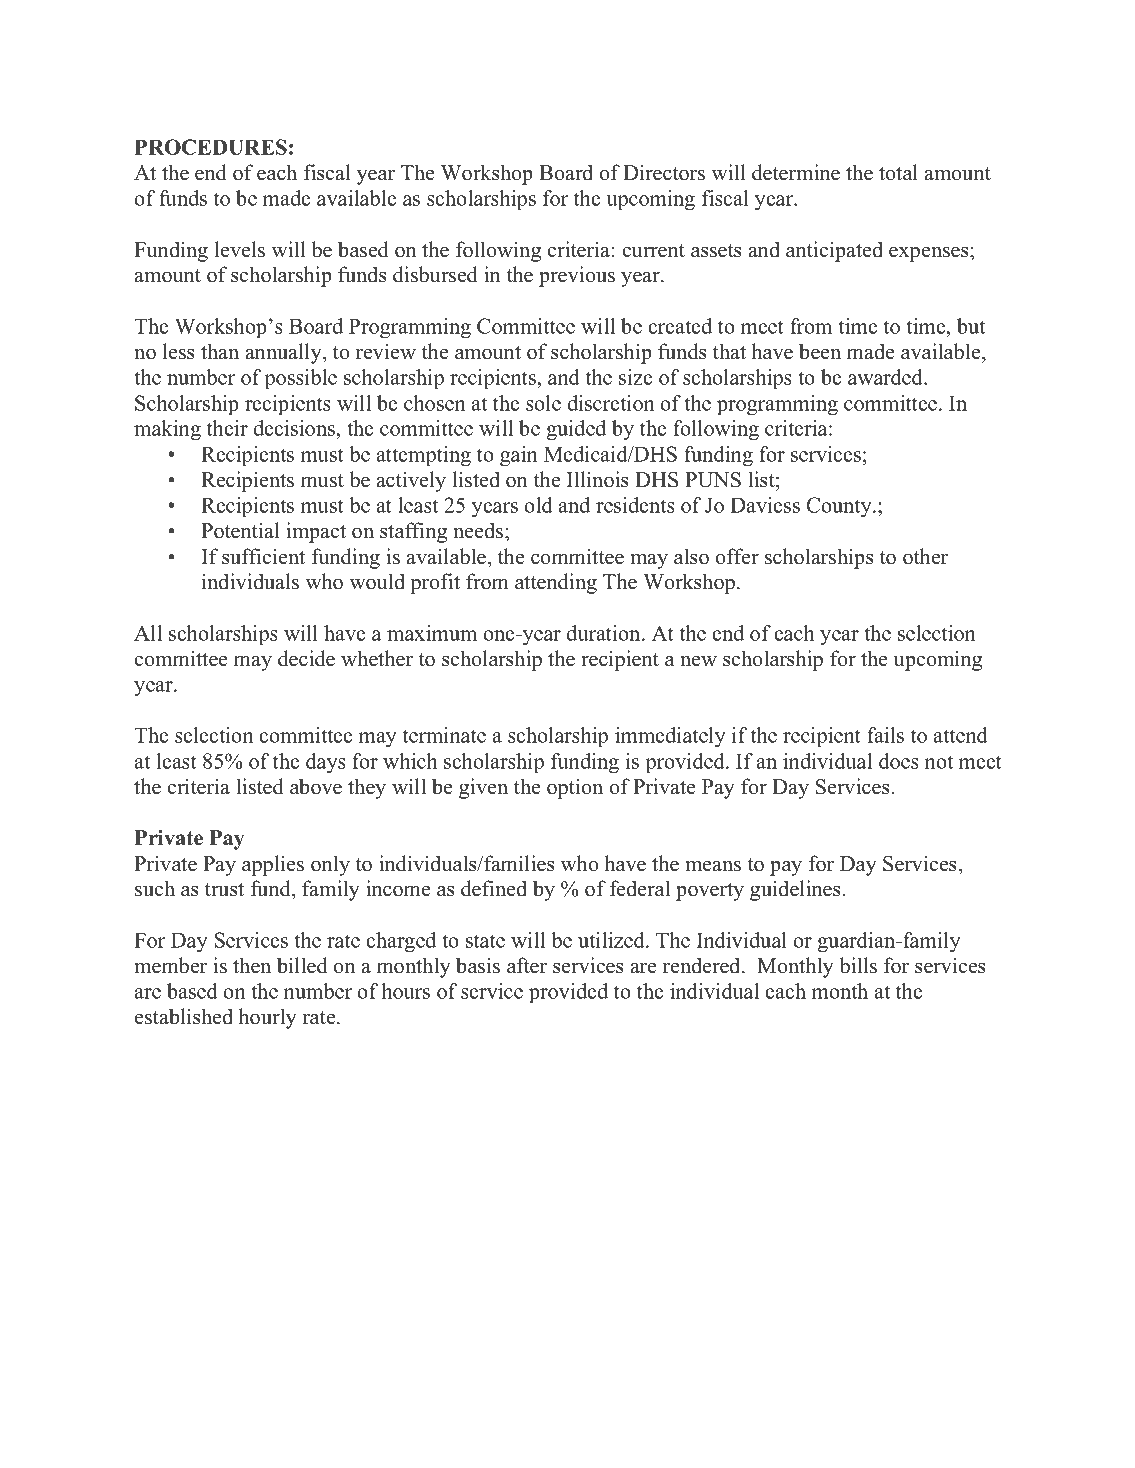 This image has width=1135, height=1468. Describe the element at coordinates (898, 172) in the image. I see `total` at that location.
